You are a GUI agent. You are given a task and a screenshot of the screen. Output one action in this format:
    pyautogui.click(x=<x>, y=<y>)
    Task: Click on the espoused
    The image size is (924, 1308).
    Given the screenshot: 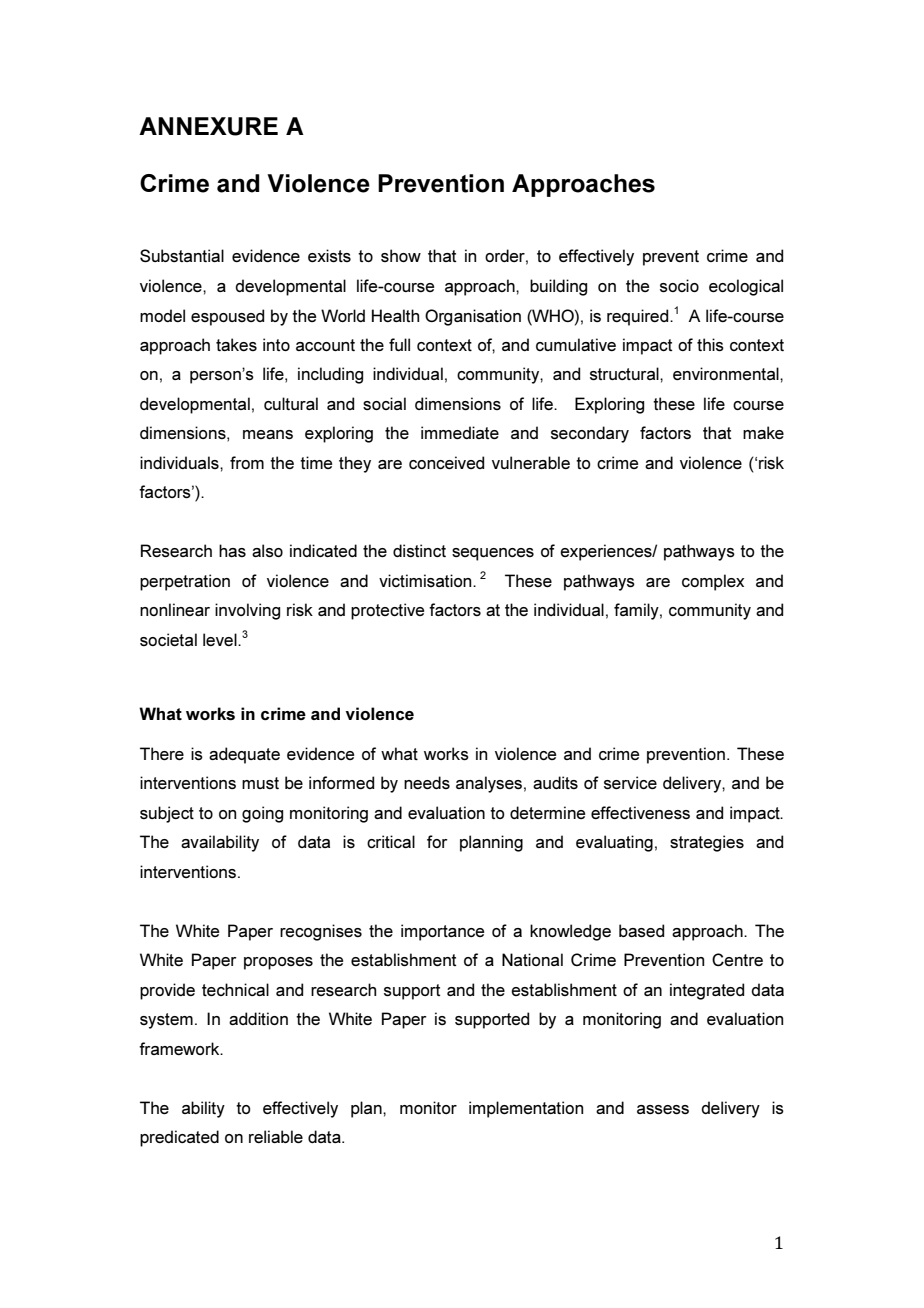 What is the action you would take?
    pyautogui.click(x=227, y=317)
